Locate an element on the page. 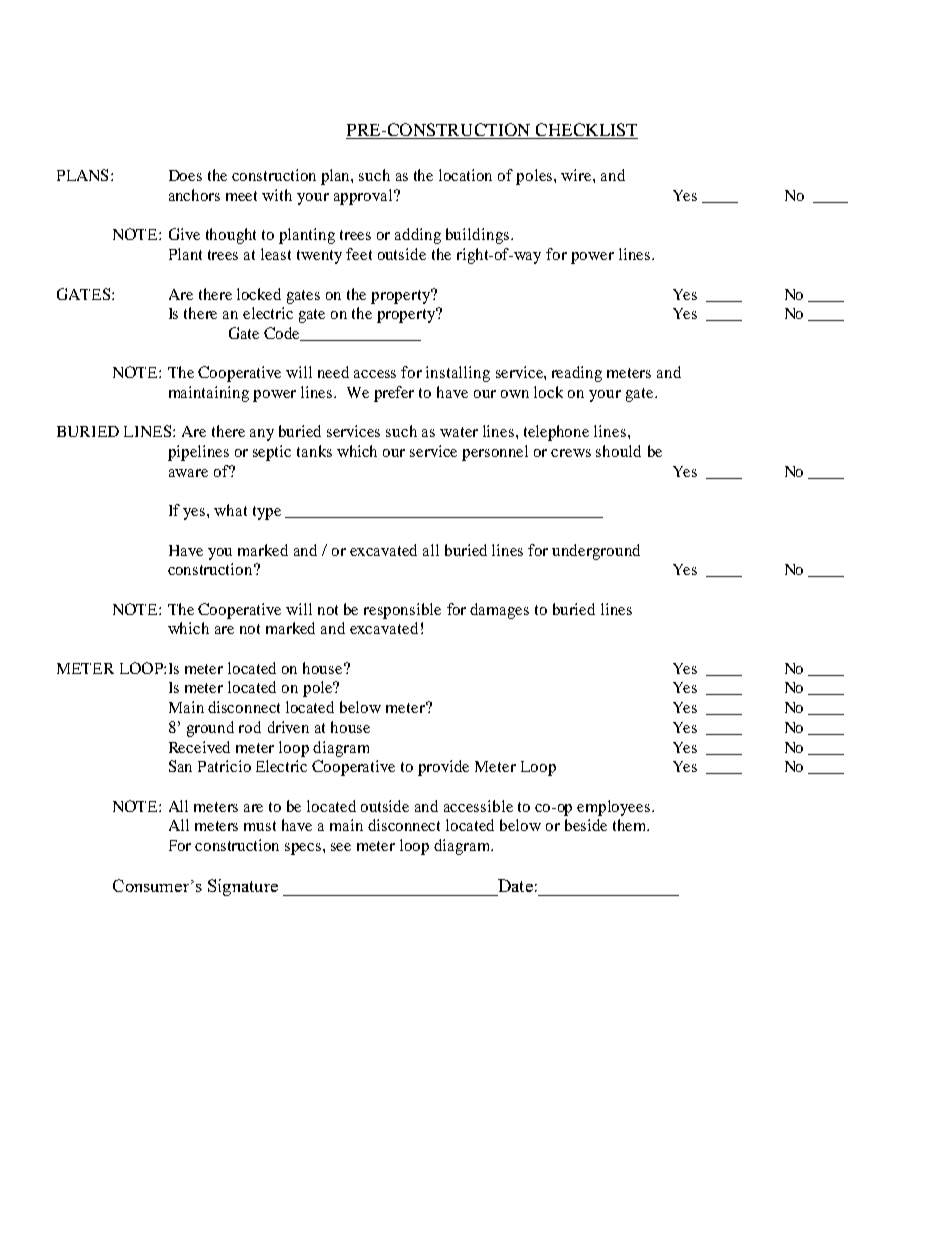 This image has width=952, height=1233. location is located at coordinates (465, 175).
